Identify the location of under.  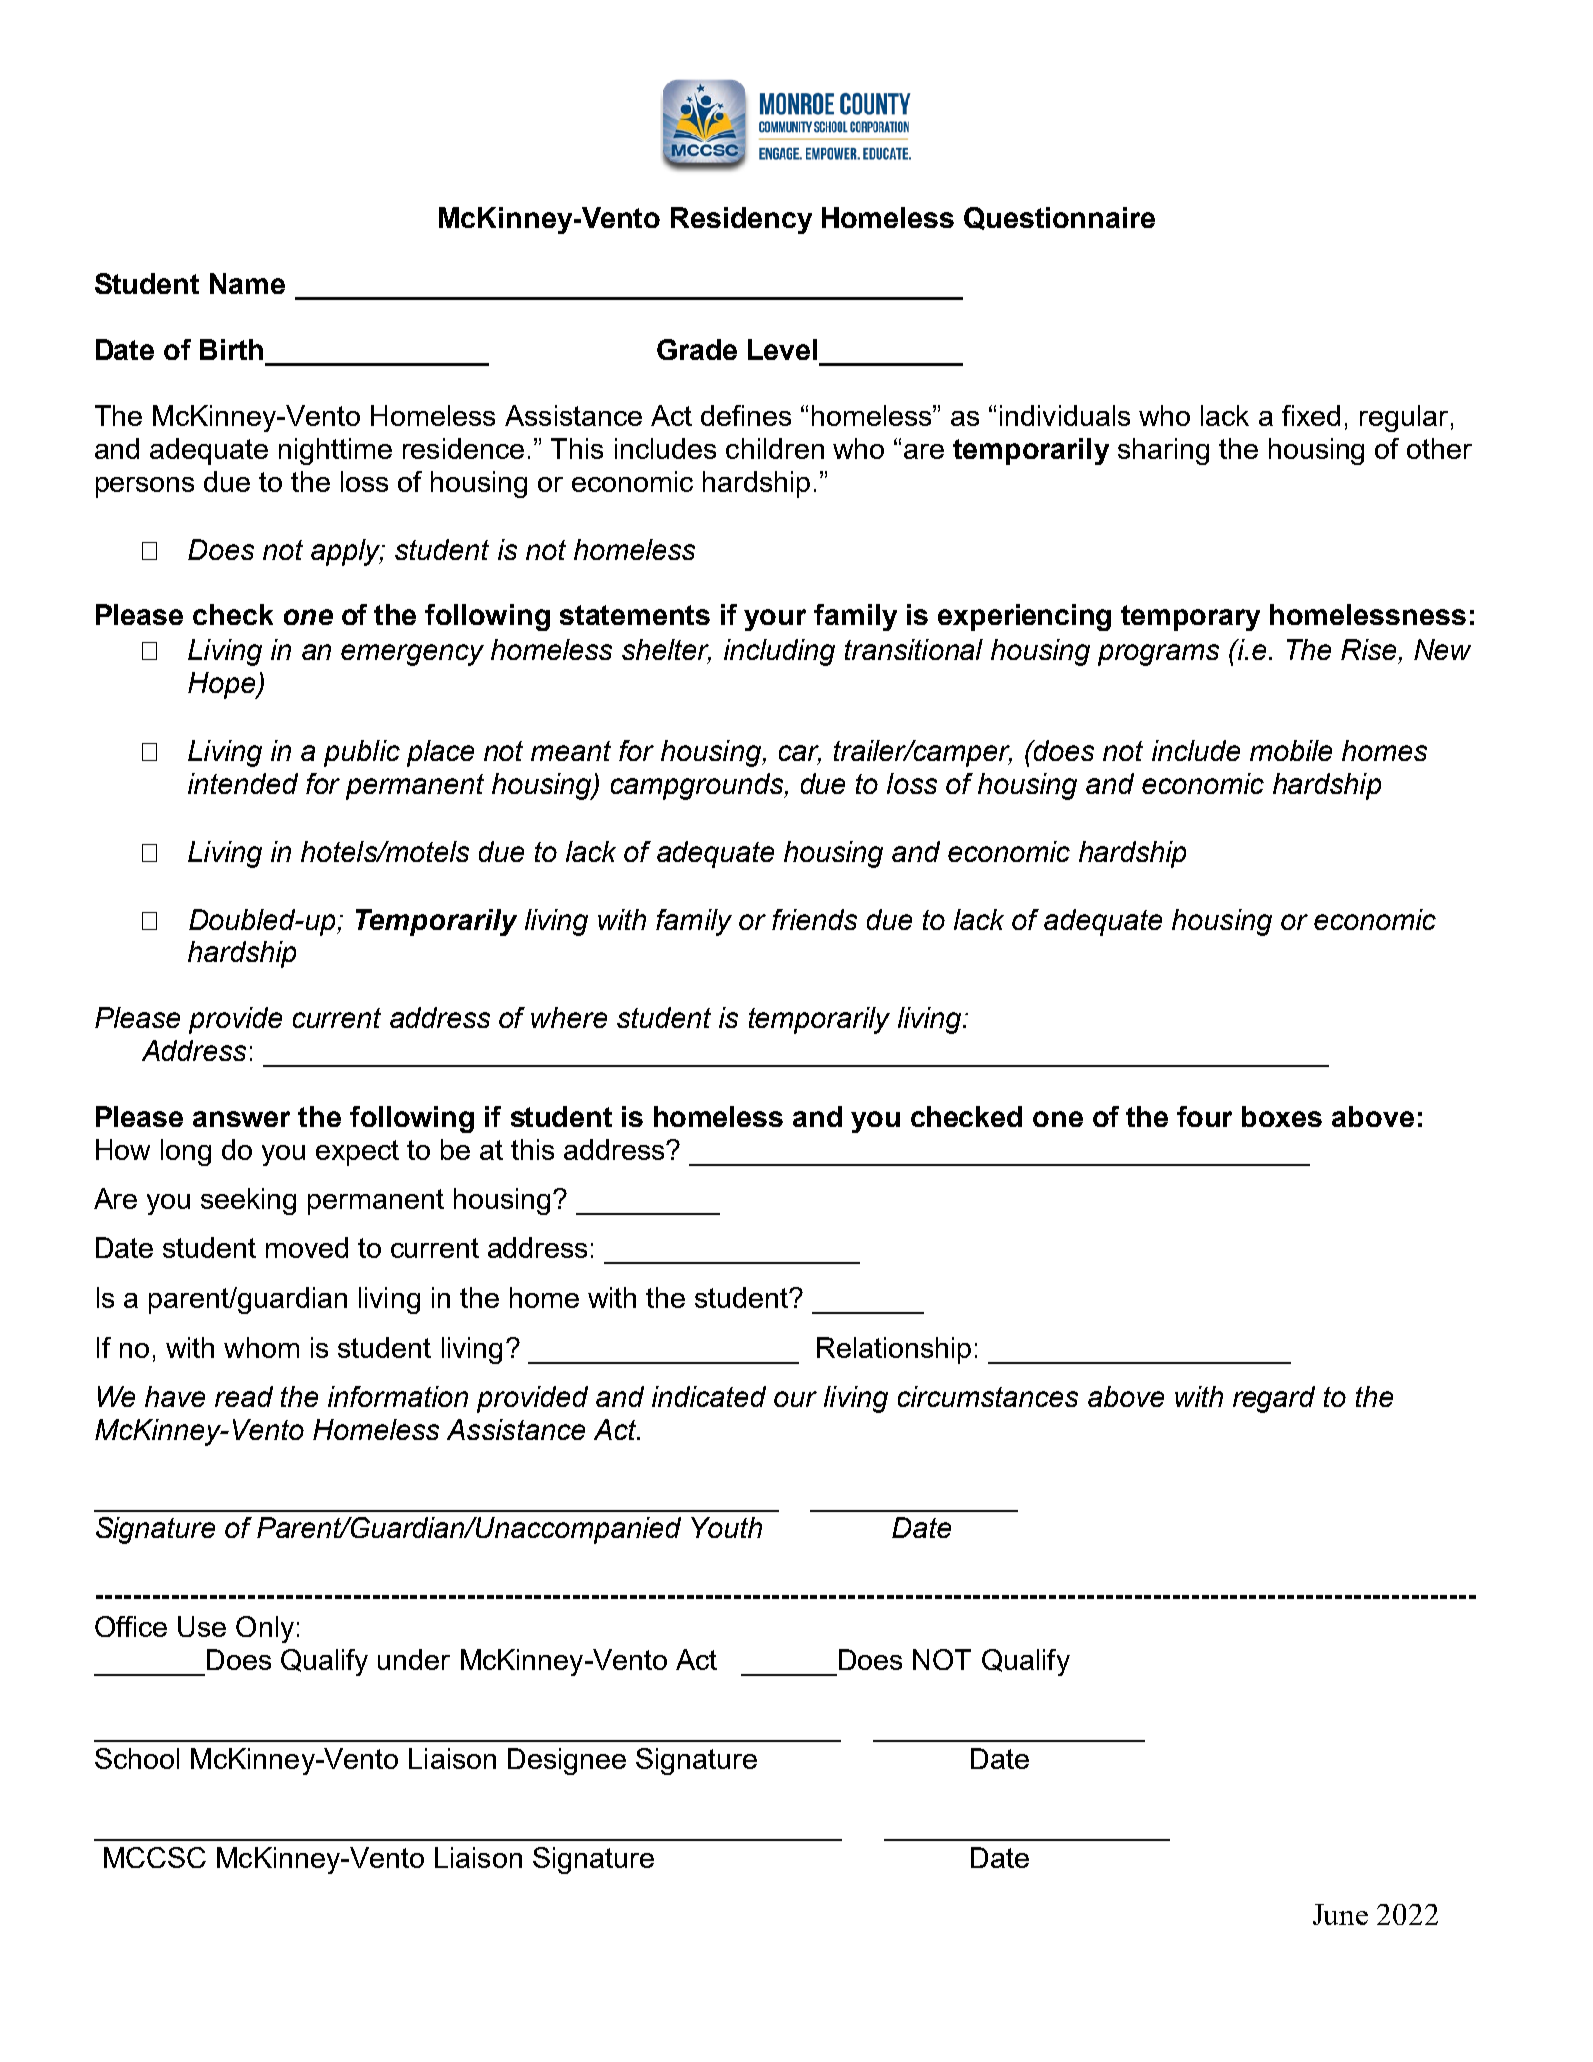
(414, 1659).
